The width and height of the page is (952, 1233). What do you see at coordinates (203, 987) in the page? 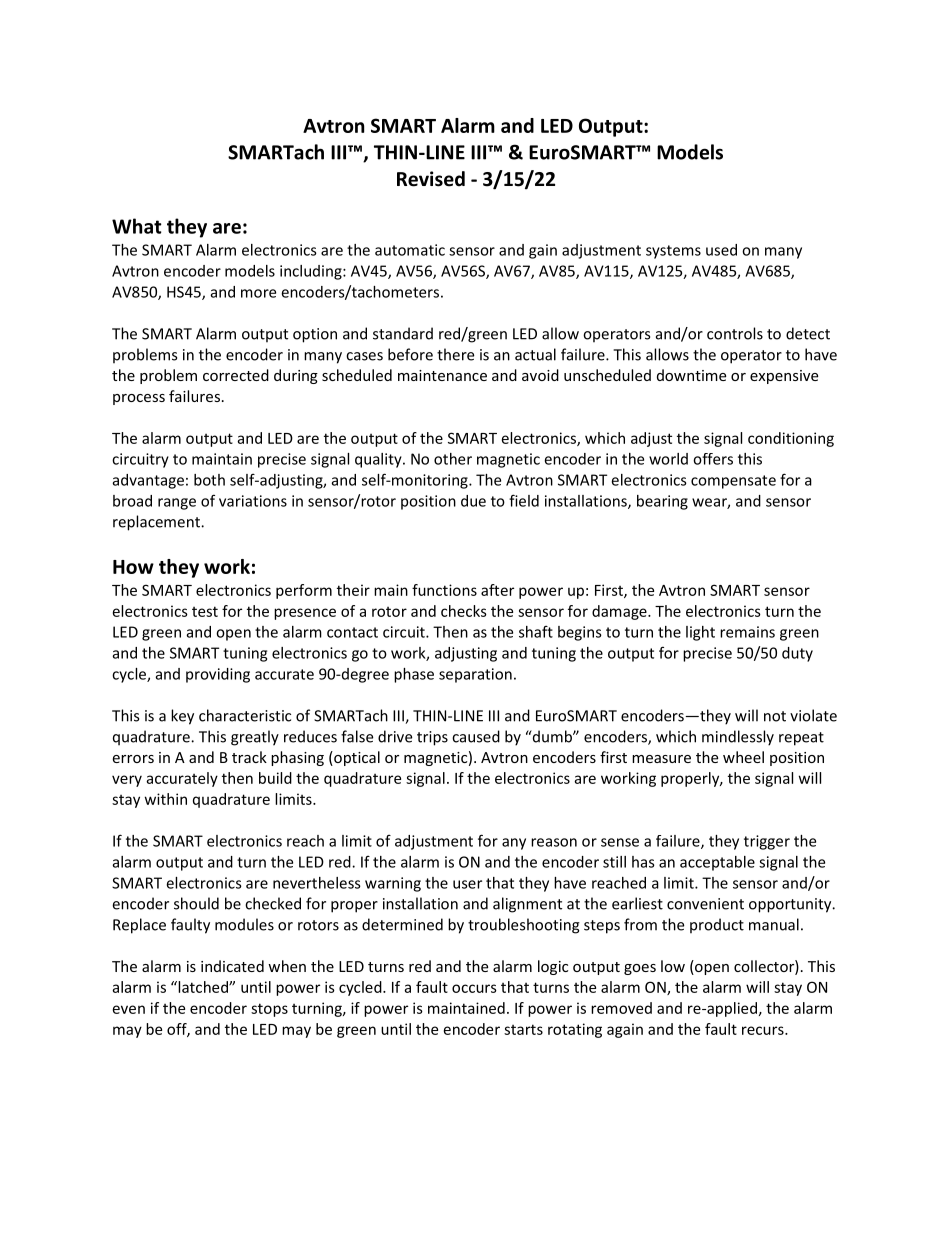
I see `latched` at bounding box center [203, 987].
